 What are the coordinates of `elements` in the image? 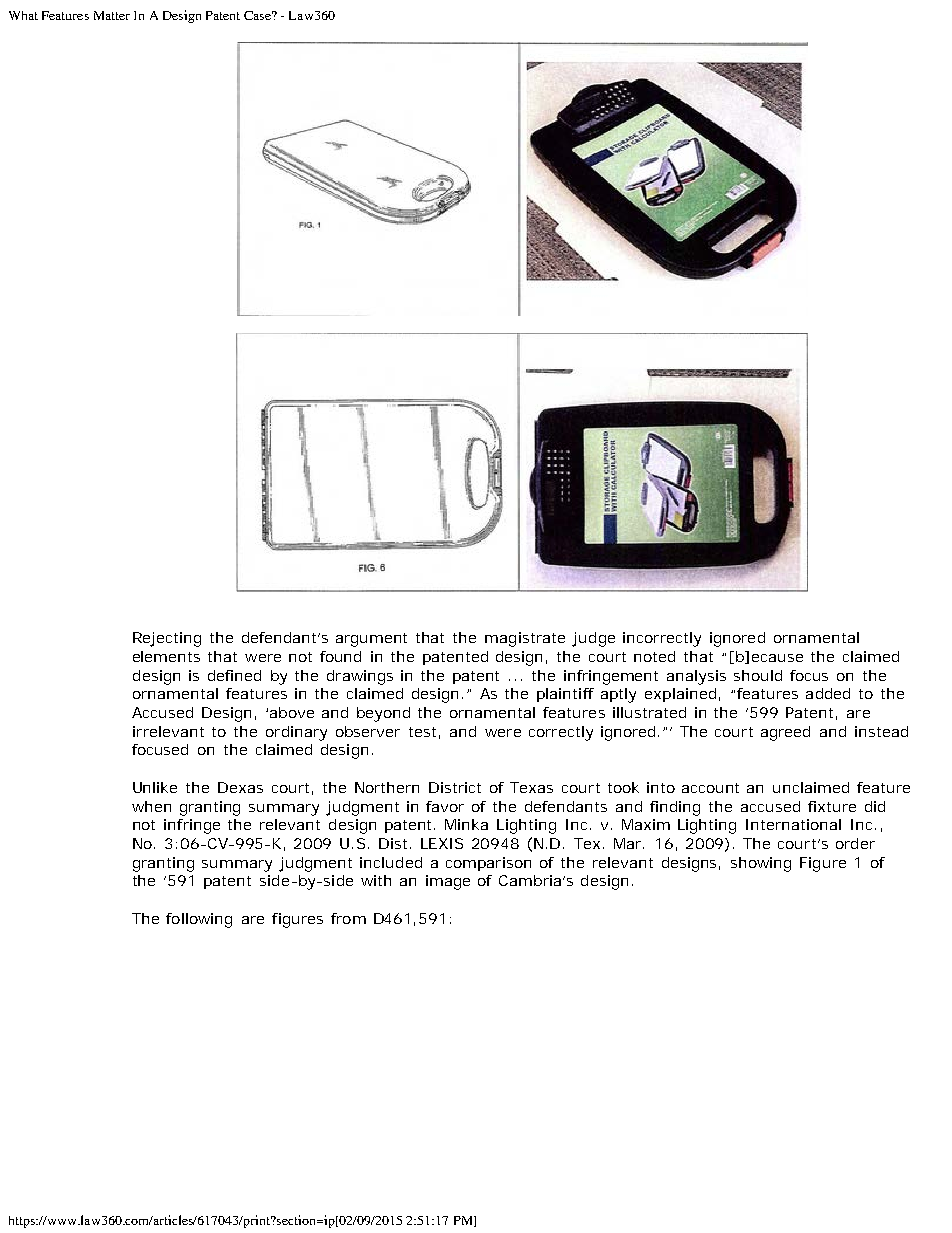 It's located at (166, 656).
